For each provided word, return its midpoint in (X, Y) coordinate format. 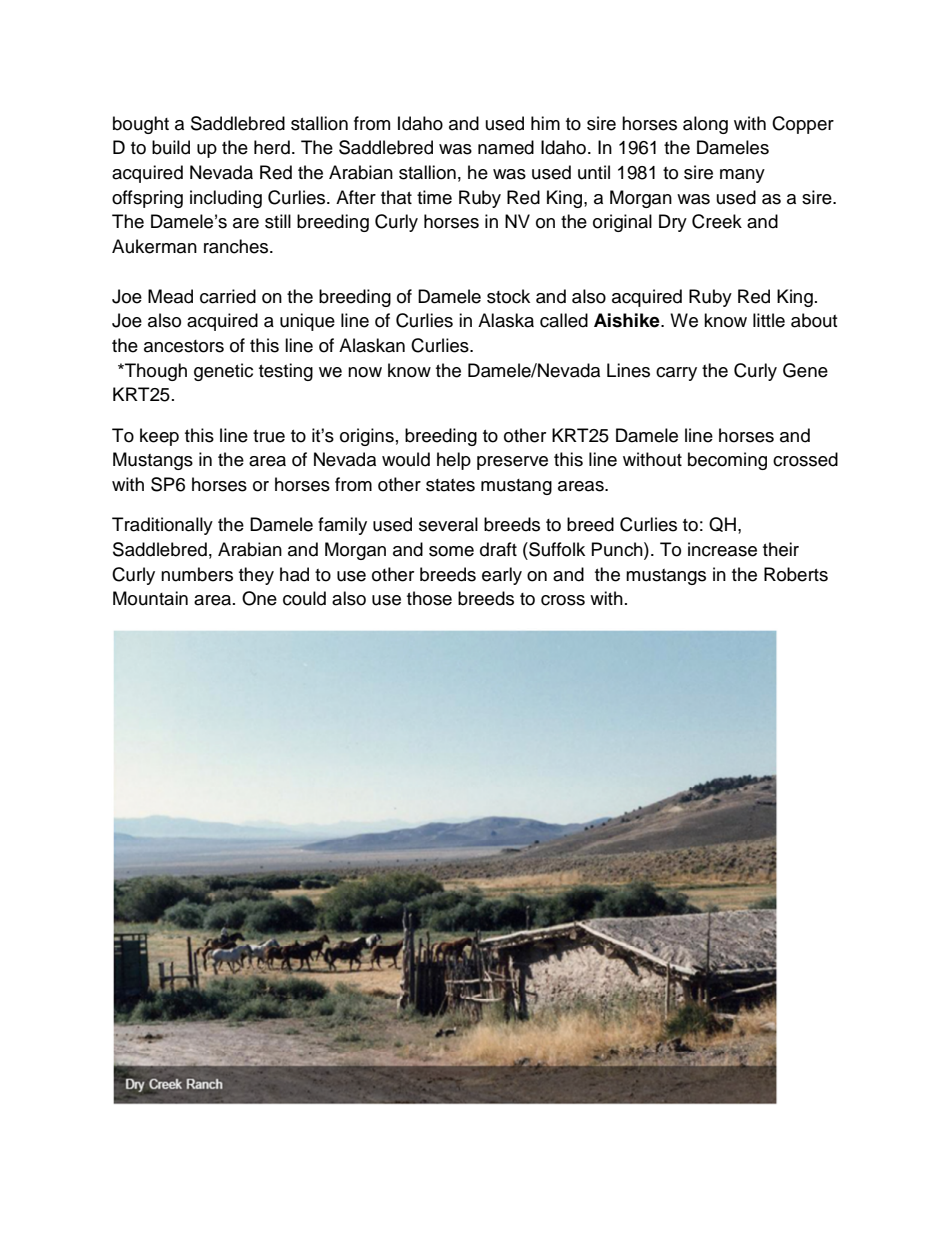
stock (508, 296)
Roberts (796, 574)
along (705, 125)
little (769, 320)
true (269, 436)
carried (228, 296)
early (502, 576)
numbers (197, 574)
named (506, 147)
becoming (727, 461)
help (454, 461)
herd (272, 147)
